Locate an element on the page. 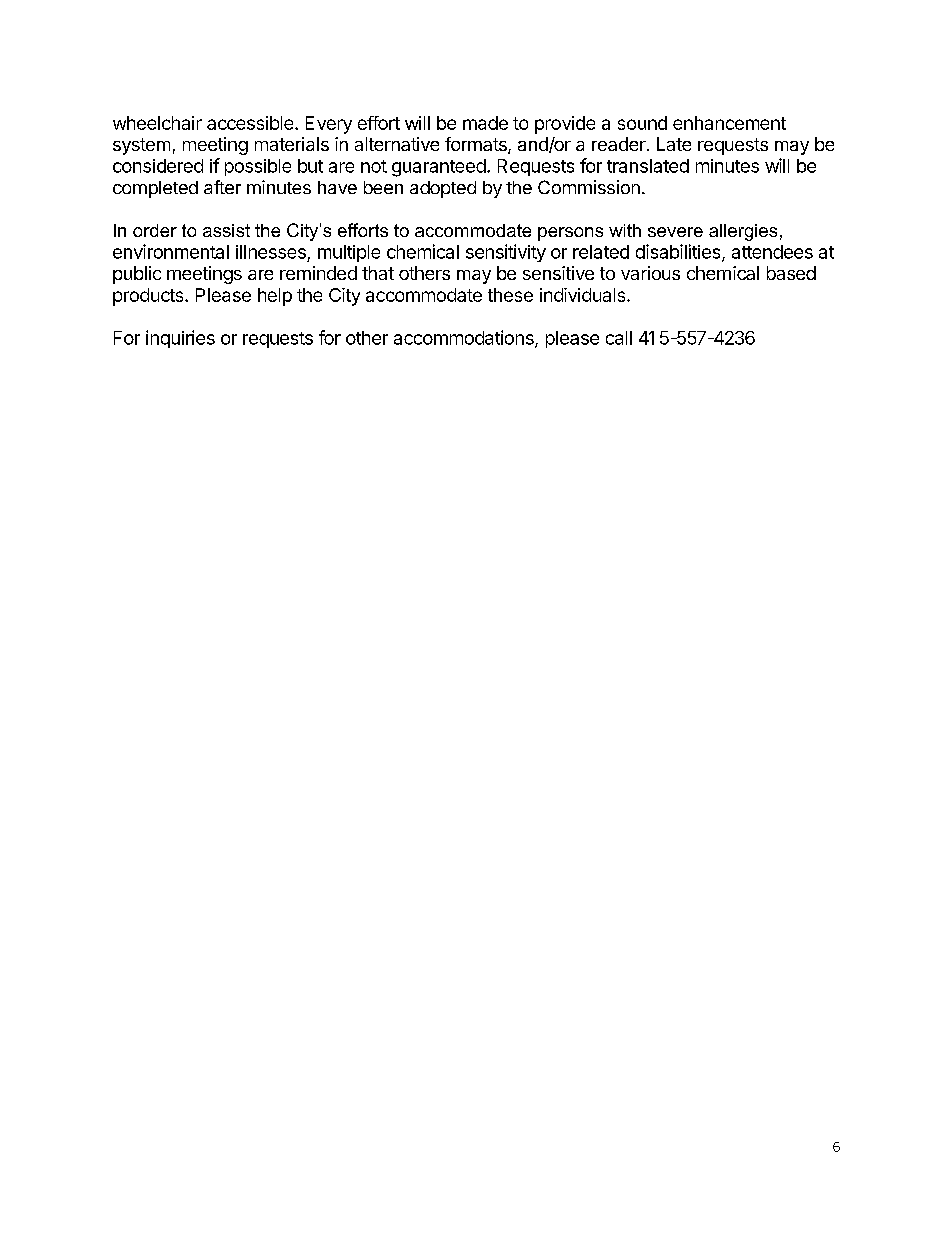  these is located at coordinates (510, 295).
